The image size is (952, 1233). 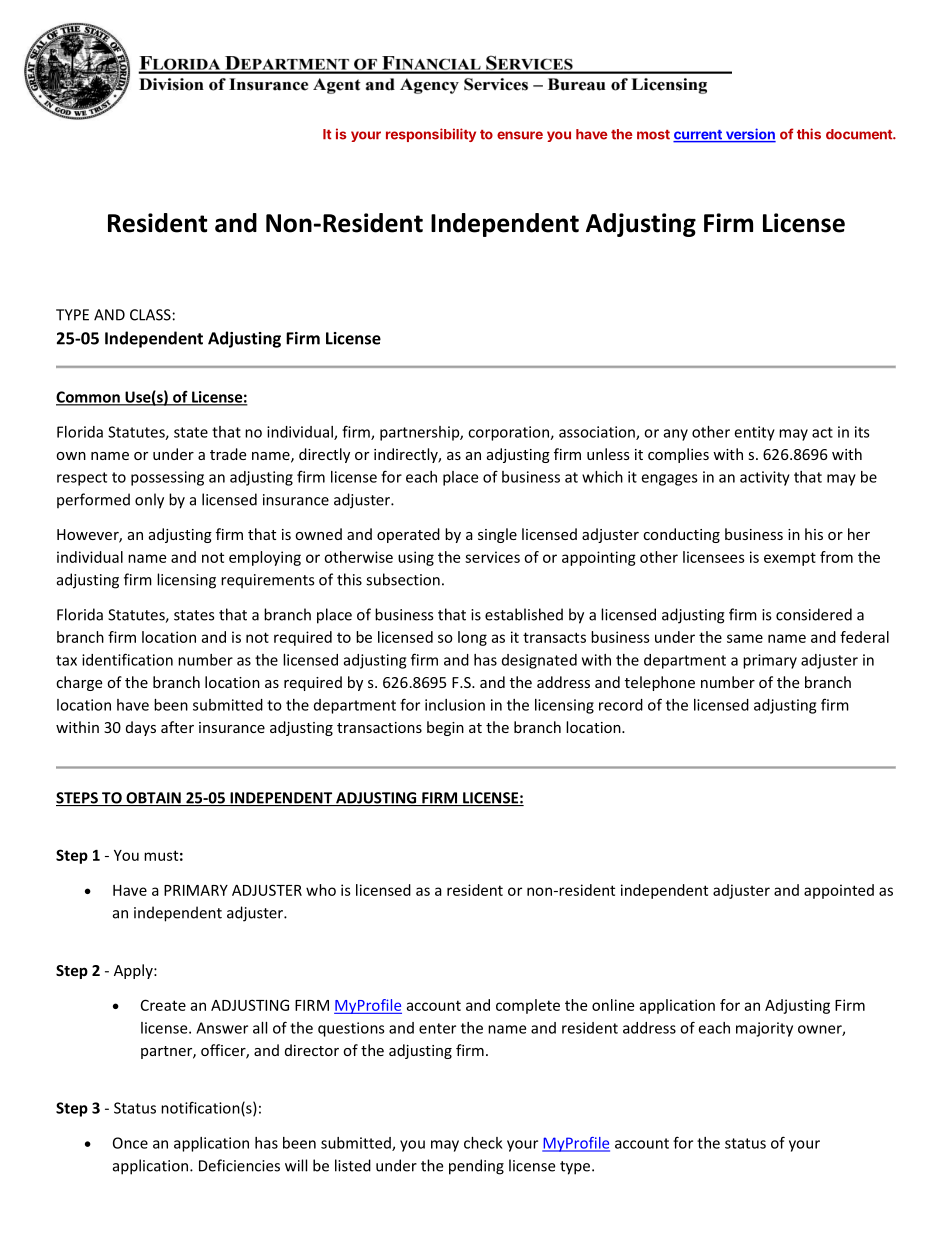 I want to click on Once, so click(x=130, y=1143).
